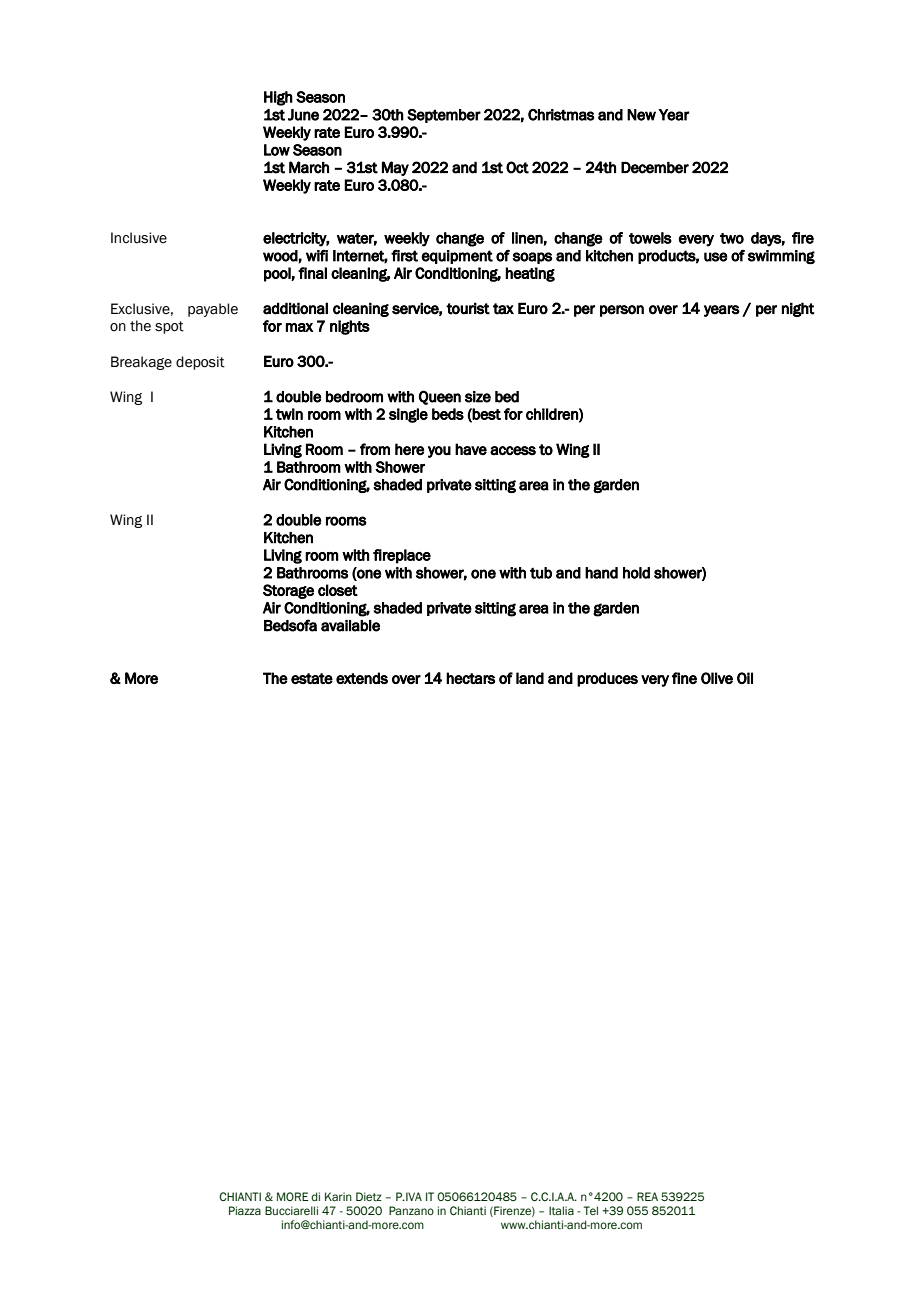 The height and width of the image is (1308, 924). What do you see at coordinates (444, 116) in the image?
I see `September` at bounding box center [444, 116].
